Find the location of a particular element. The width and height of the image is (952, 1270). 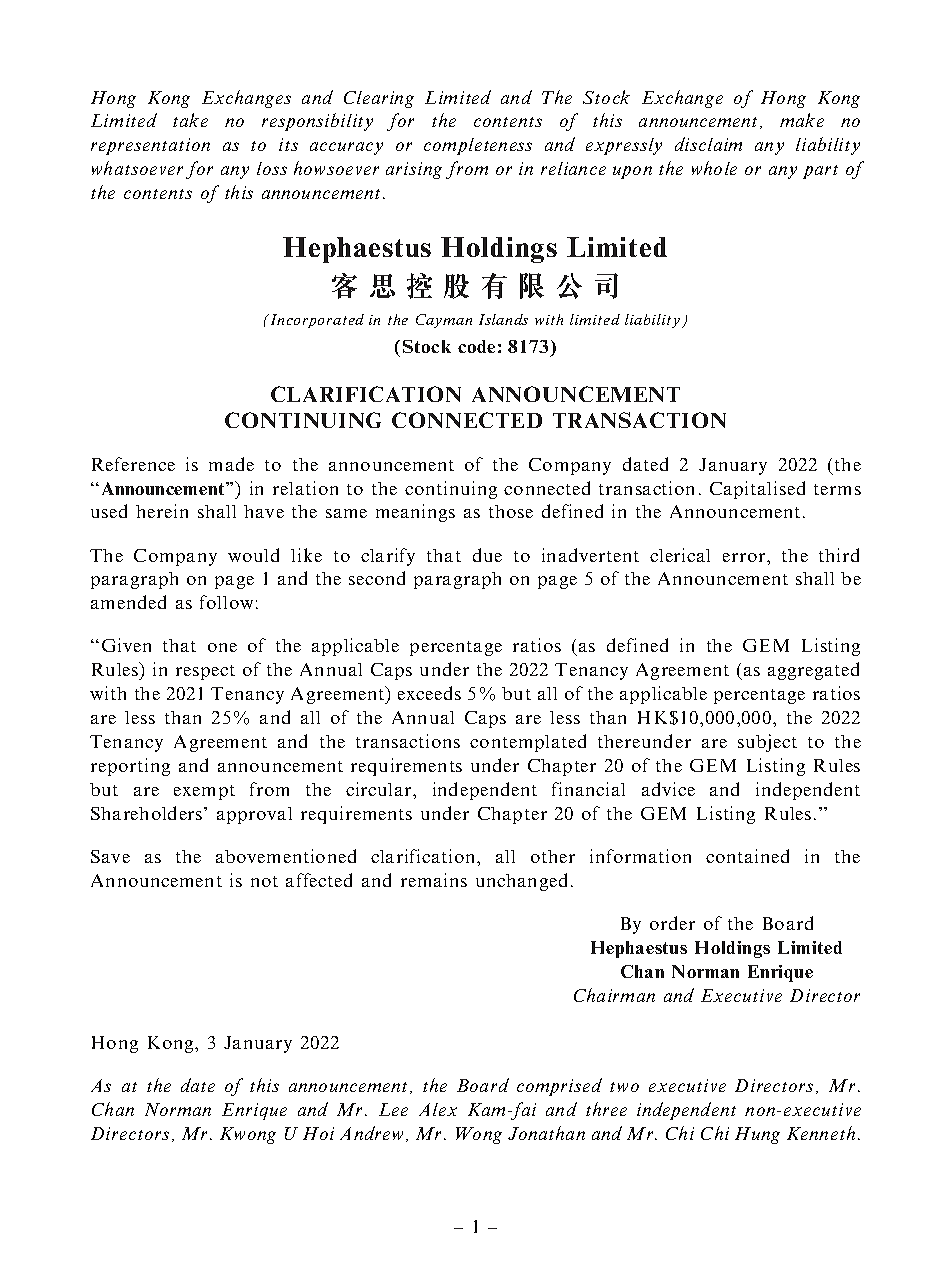

error is located at coordinates (745, 557).
